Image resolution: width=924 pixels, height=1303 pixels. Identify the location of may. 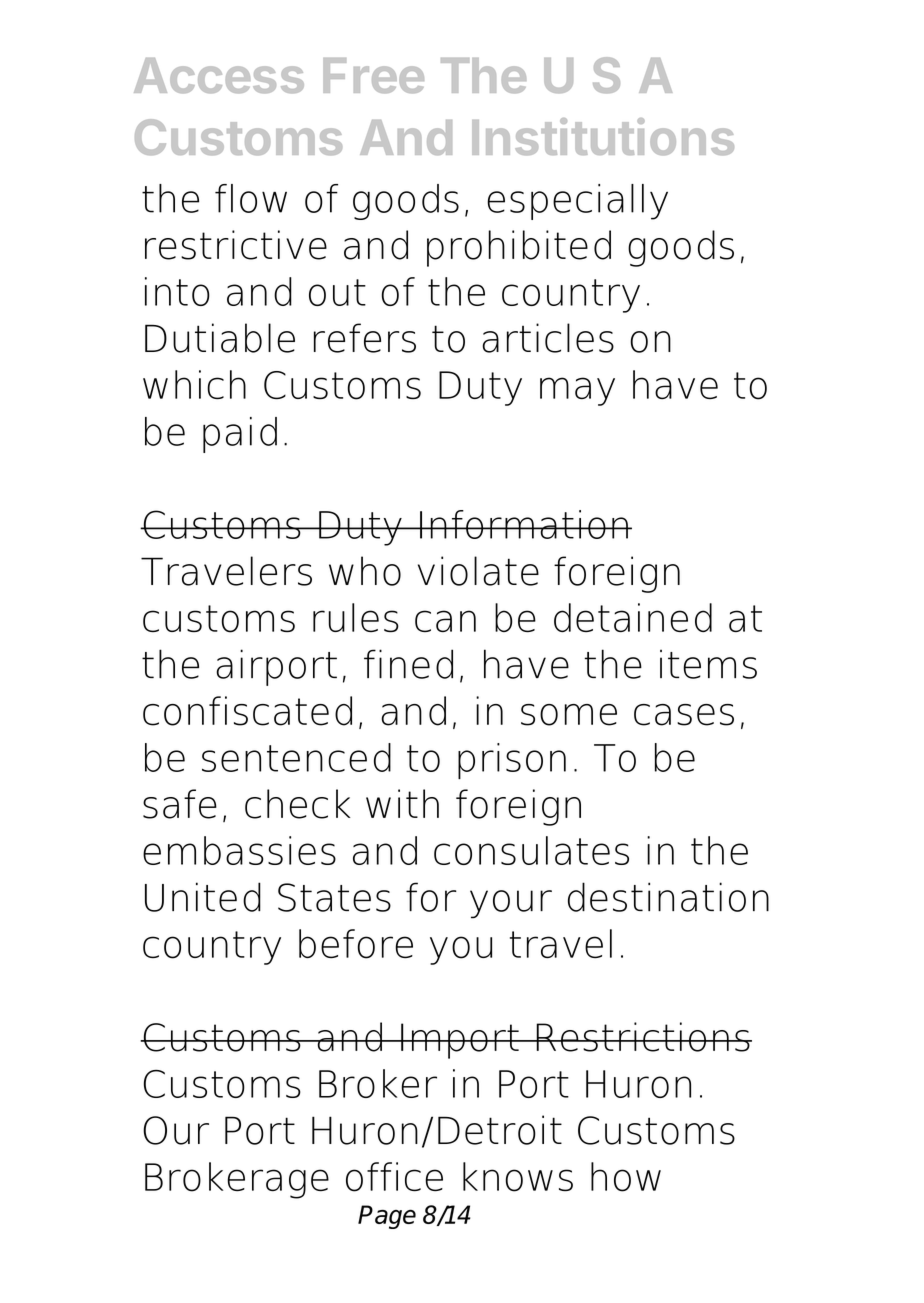
(577, 391).
